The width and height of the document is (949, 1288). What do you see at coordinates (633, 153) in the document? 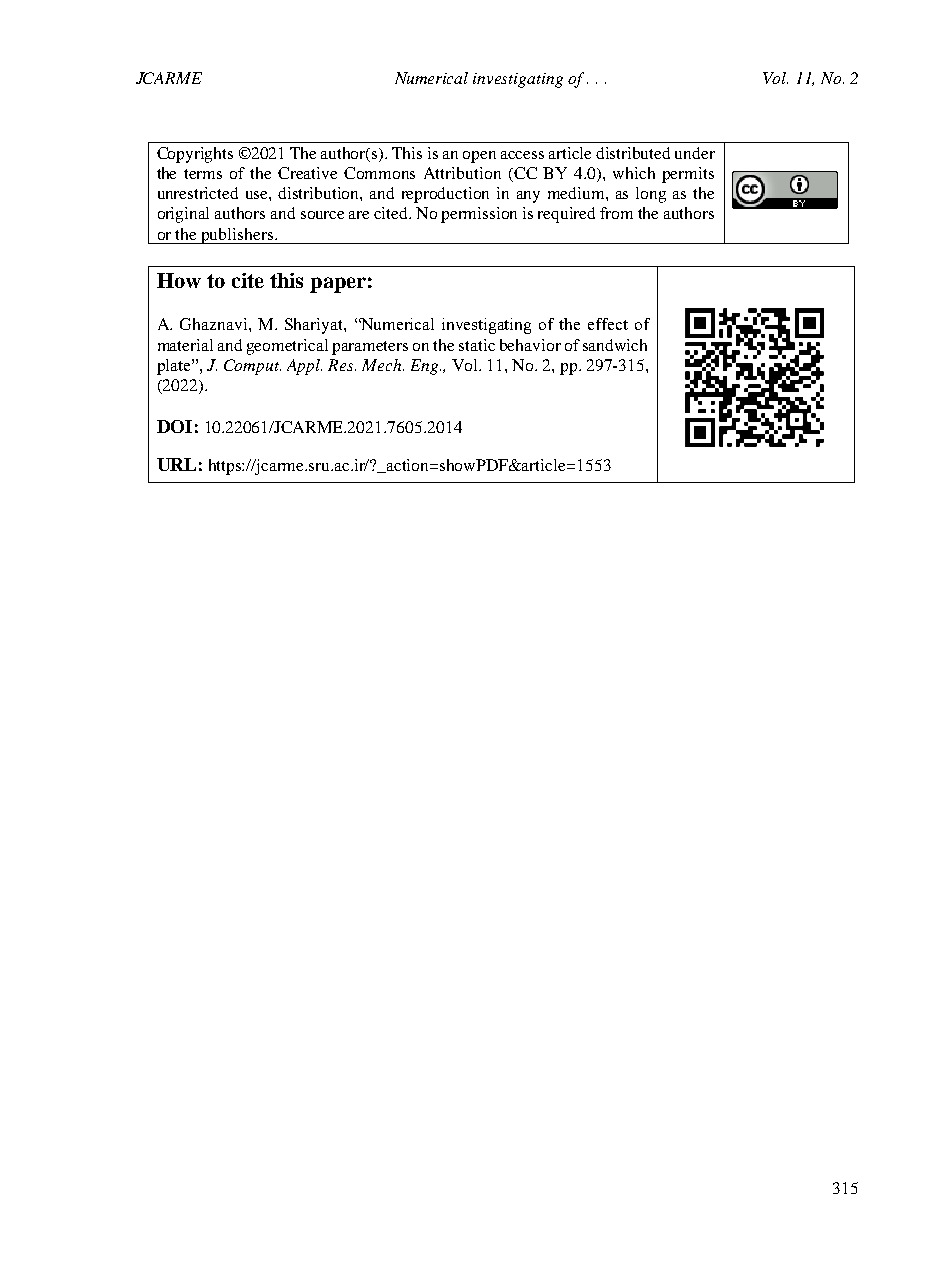
I see `distributed` at bounding box center [633, 153].
